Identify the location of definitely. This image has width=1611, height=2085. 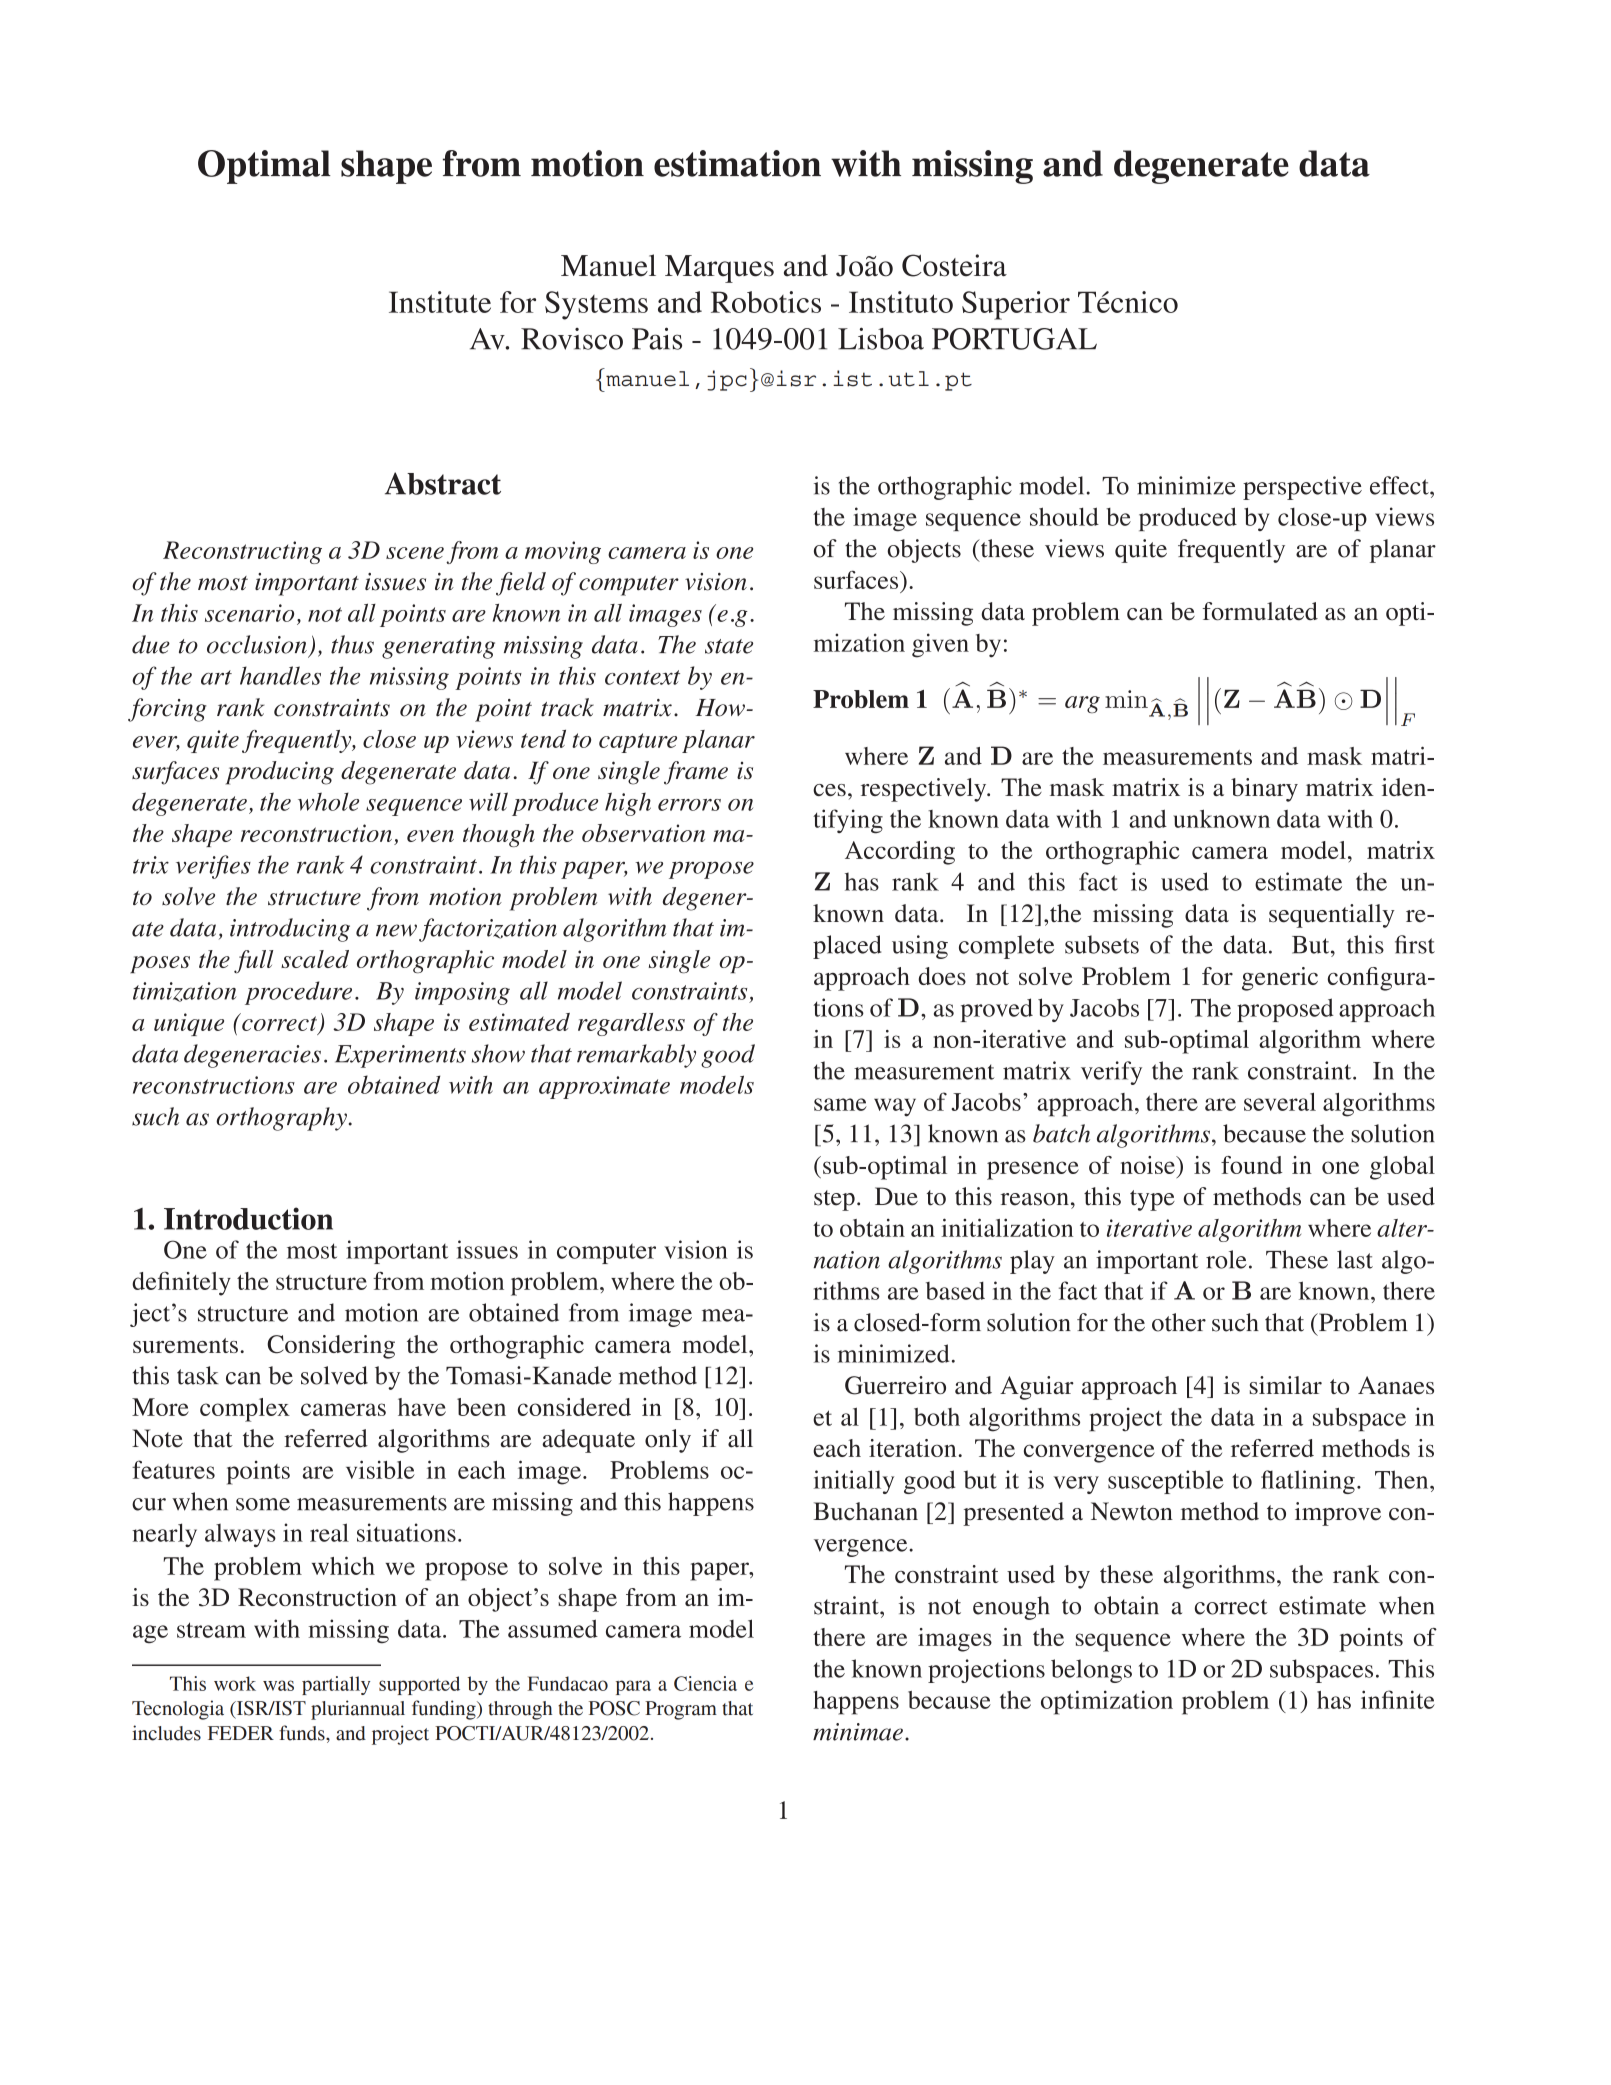
(181, 1284).
